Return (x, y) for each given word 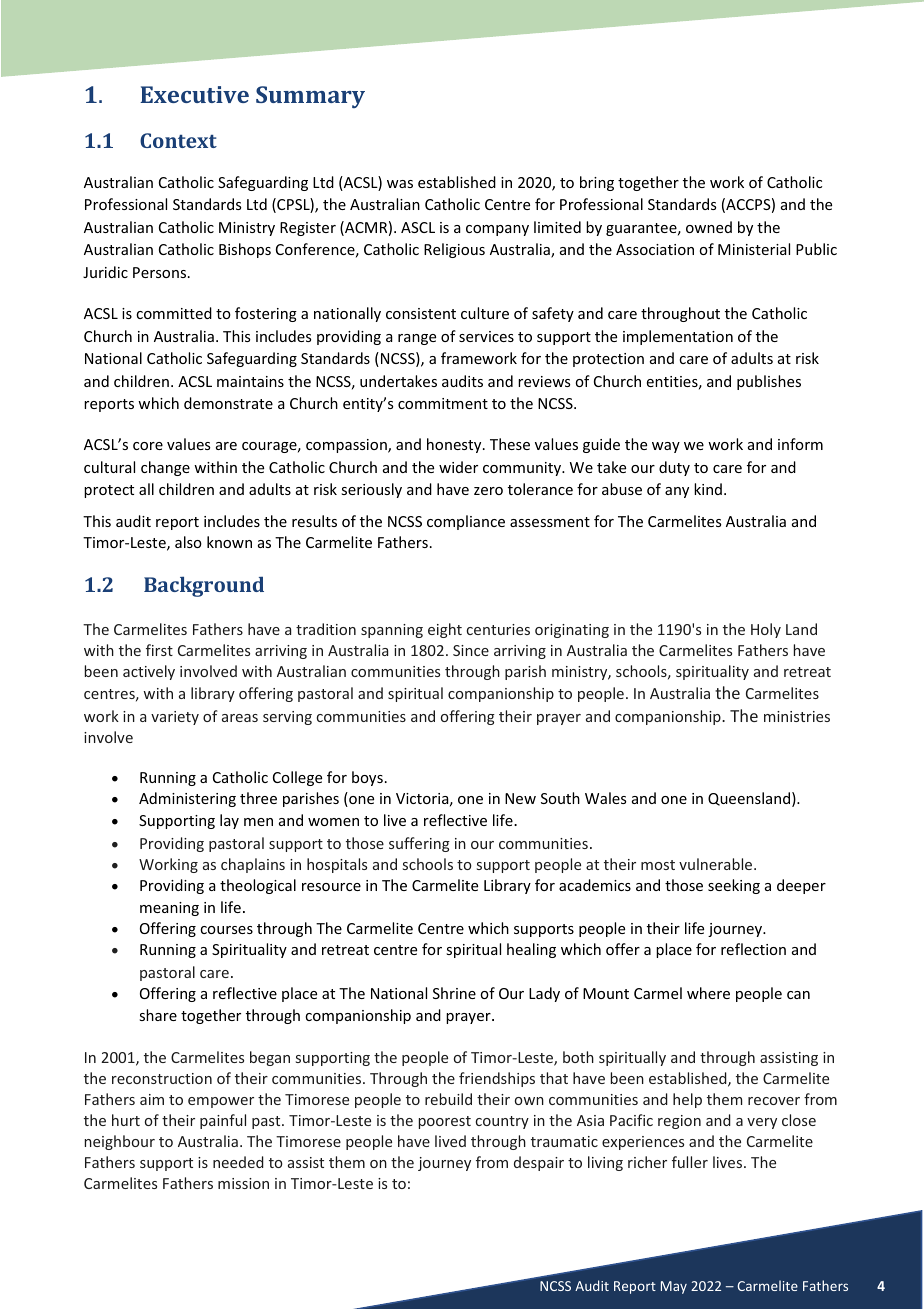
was (400, 184)
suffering (419, 844)
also (188, 542)
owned (709, 227)
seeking (734, 886)
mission (243, 1183)
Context (178, 140)
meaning (169, 909)
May (674, 1287)
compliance (466, 522)
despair (539, 1163)
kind (708, 489)
